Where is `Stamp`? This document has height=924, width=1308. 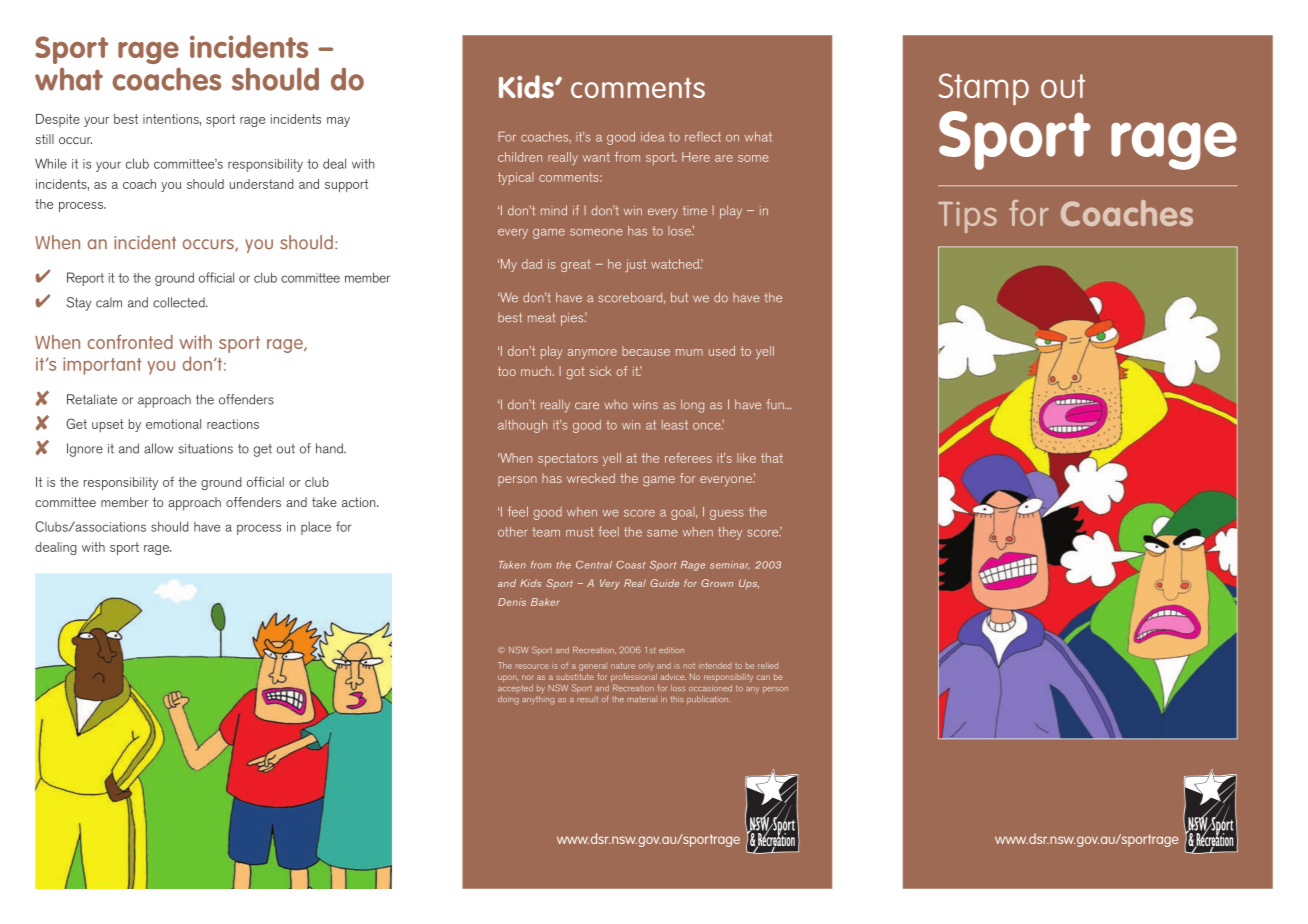
Stamp is located at coordinates (984, 89).
